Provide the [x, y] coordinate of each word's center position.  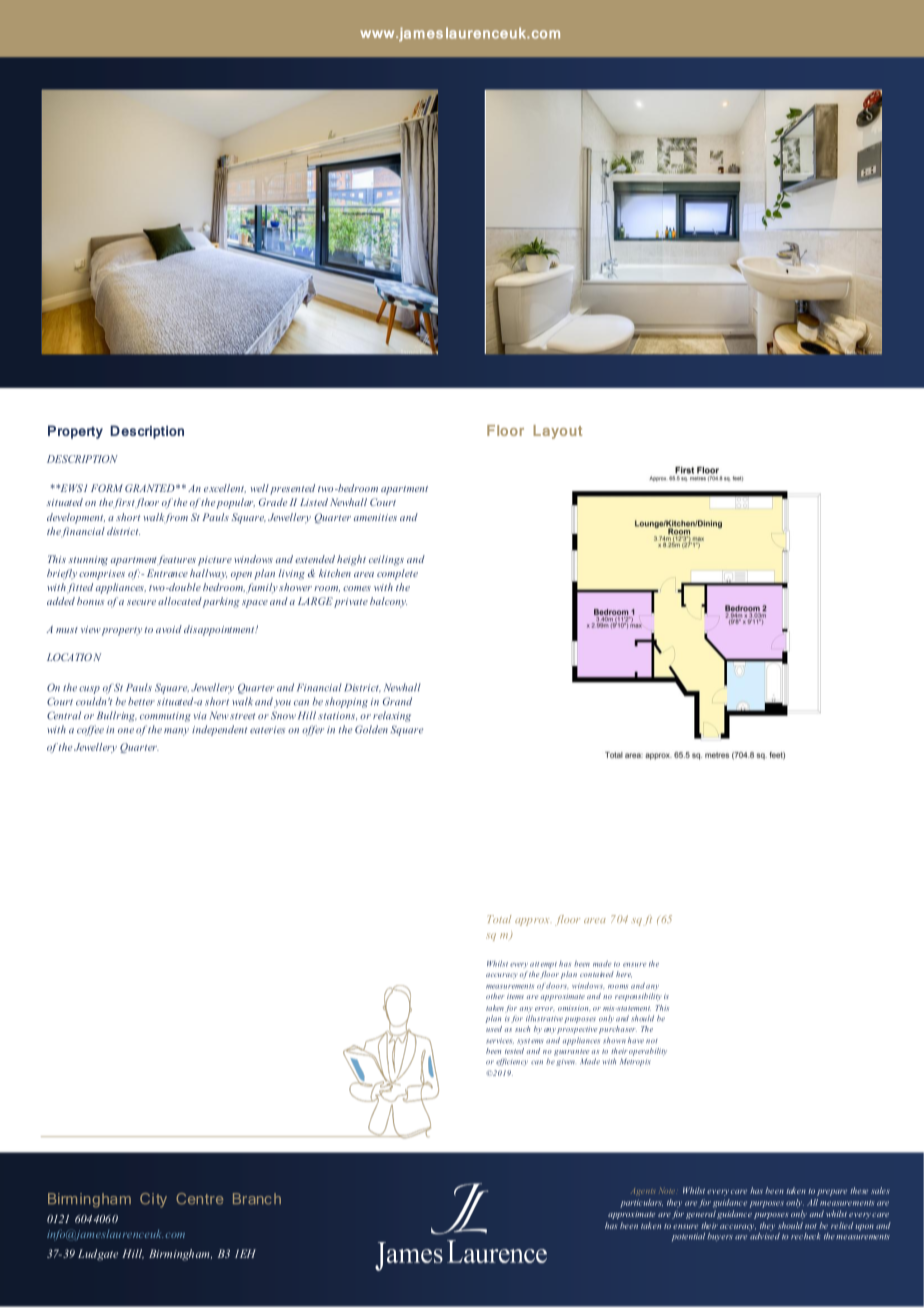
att [534, 964]
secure [141, 602]
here [624, 974]
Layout [557, 432]
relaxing [392, 716]
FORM [107, 488]
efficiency [512, 1062]
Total [499, 919]
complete [397, 574]
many [176, 732]
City [153, 1200]
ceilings [386, 560]
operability [648, 1052]
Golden [371, 729]
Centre [199, 1198]
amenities [375, 517]
